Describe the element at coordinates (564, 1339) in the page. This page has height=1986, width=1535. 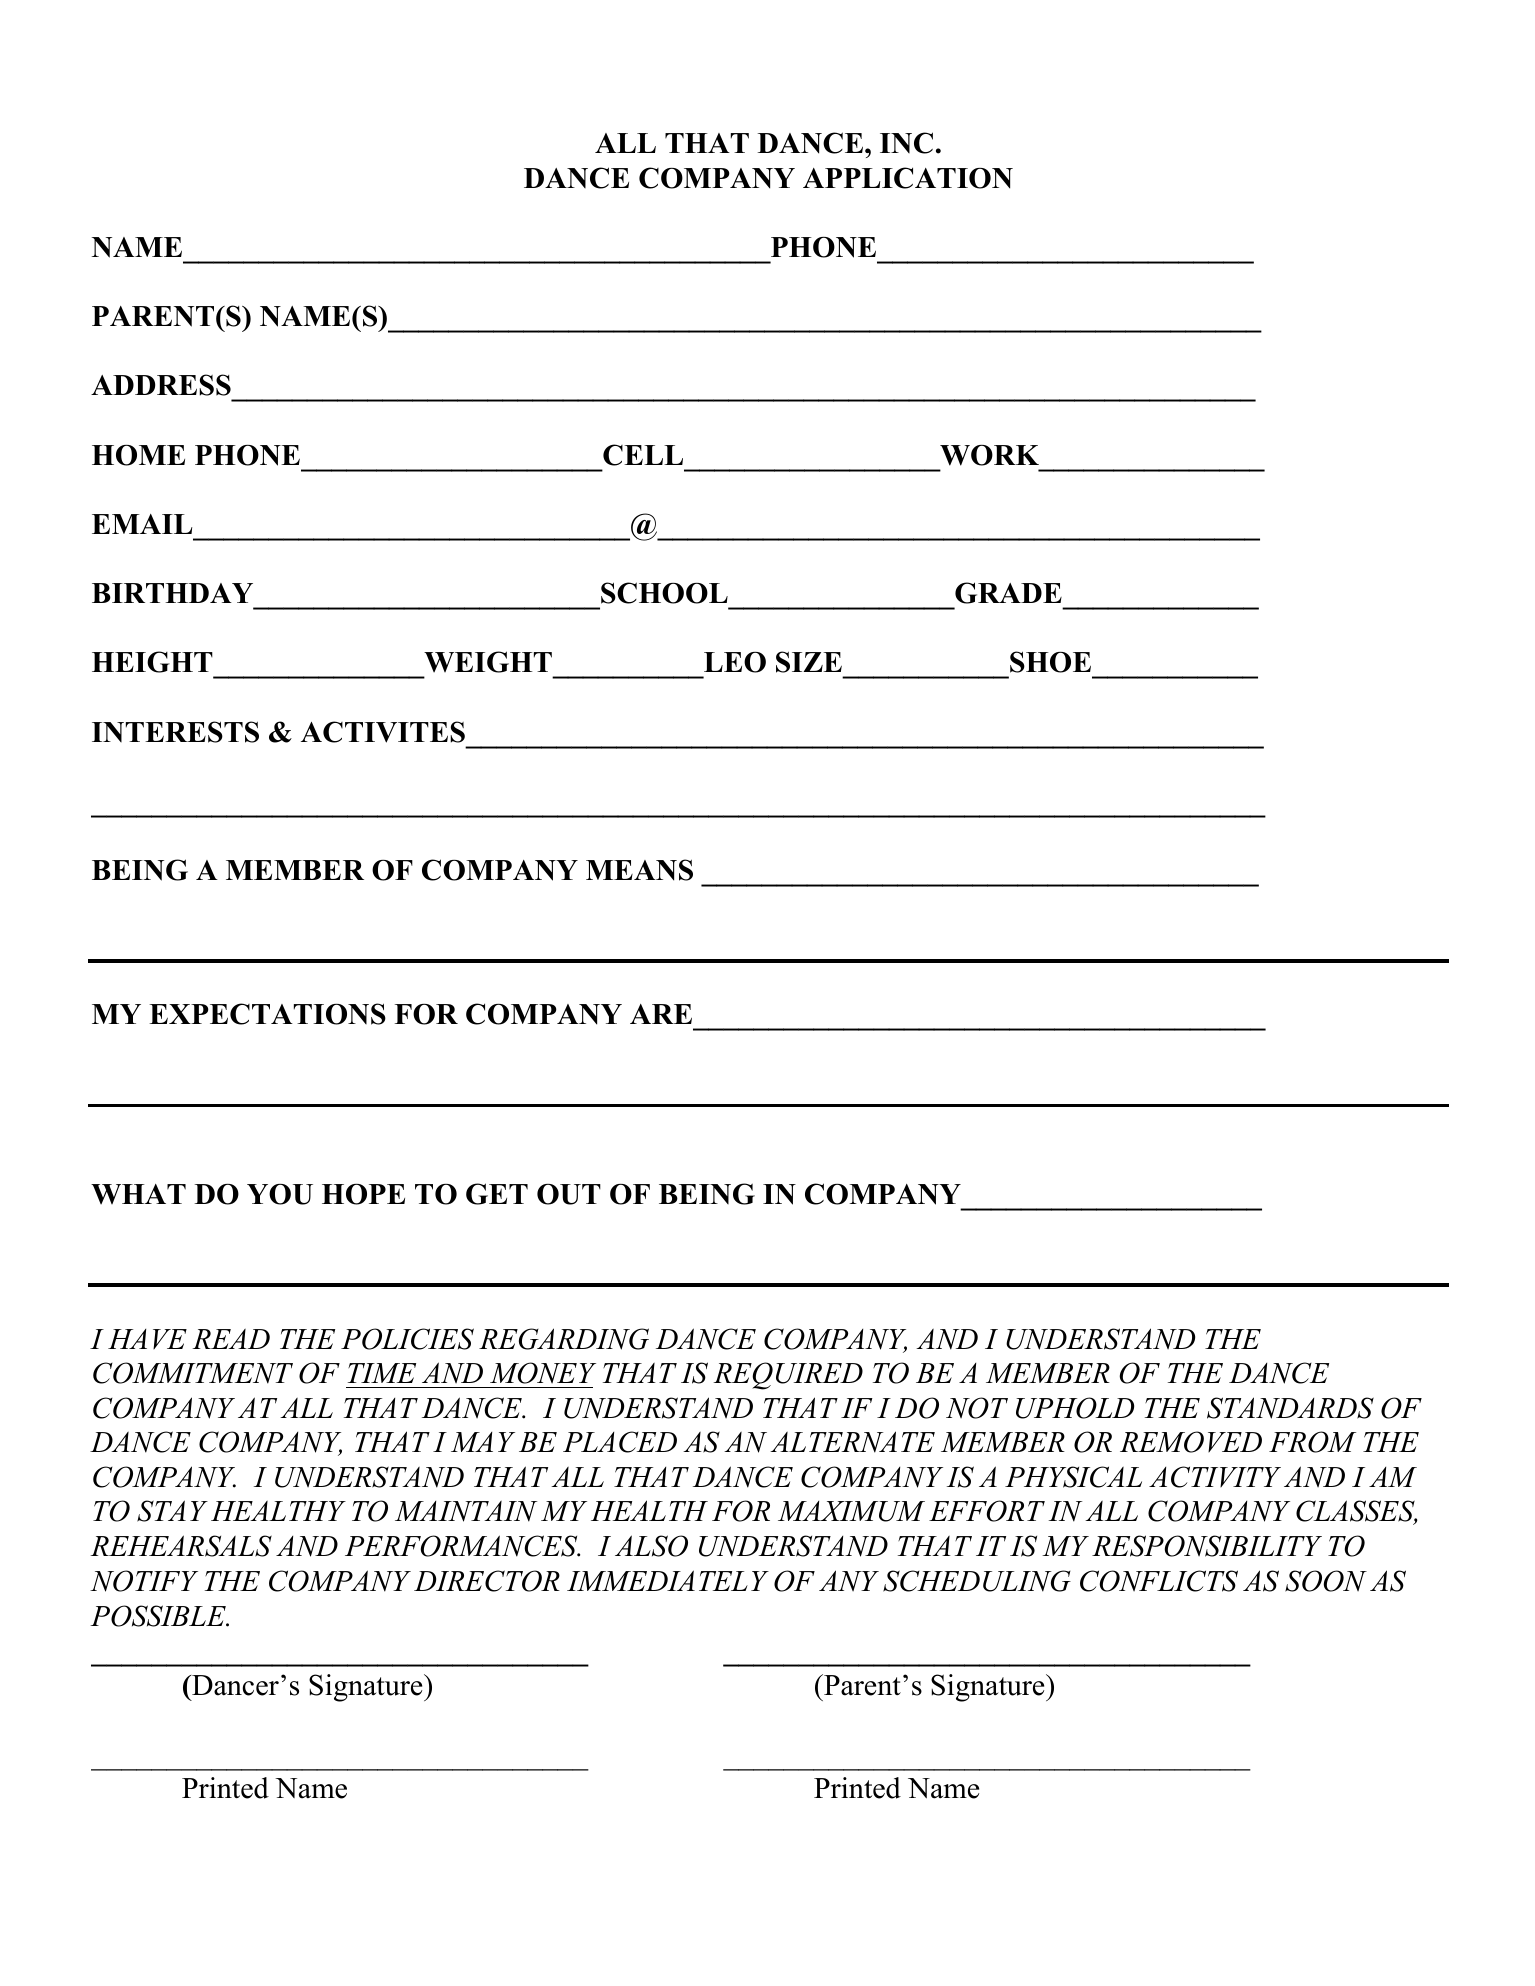
I see `REGARDING` at that location.
